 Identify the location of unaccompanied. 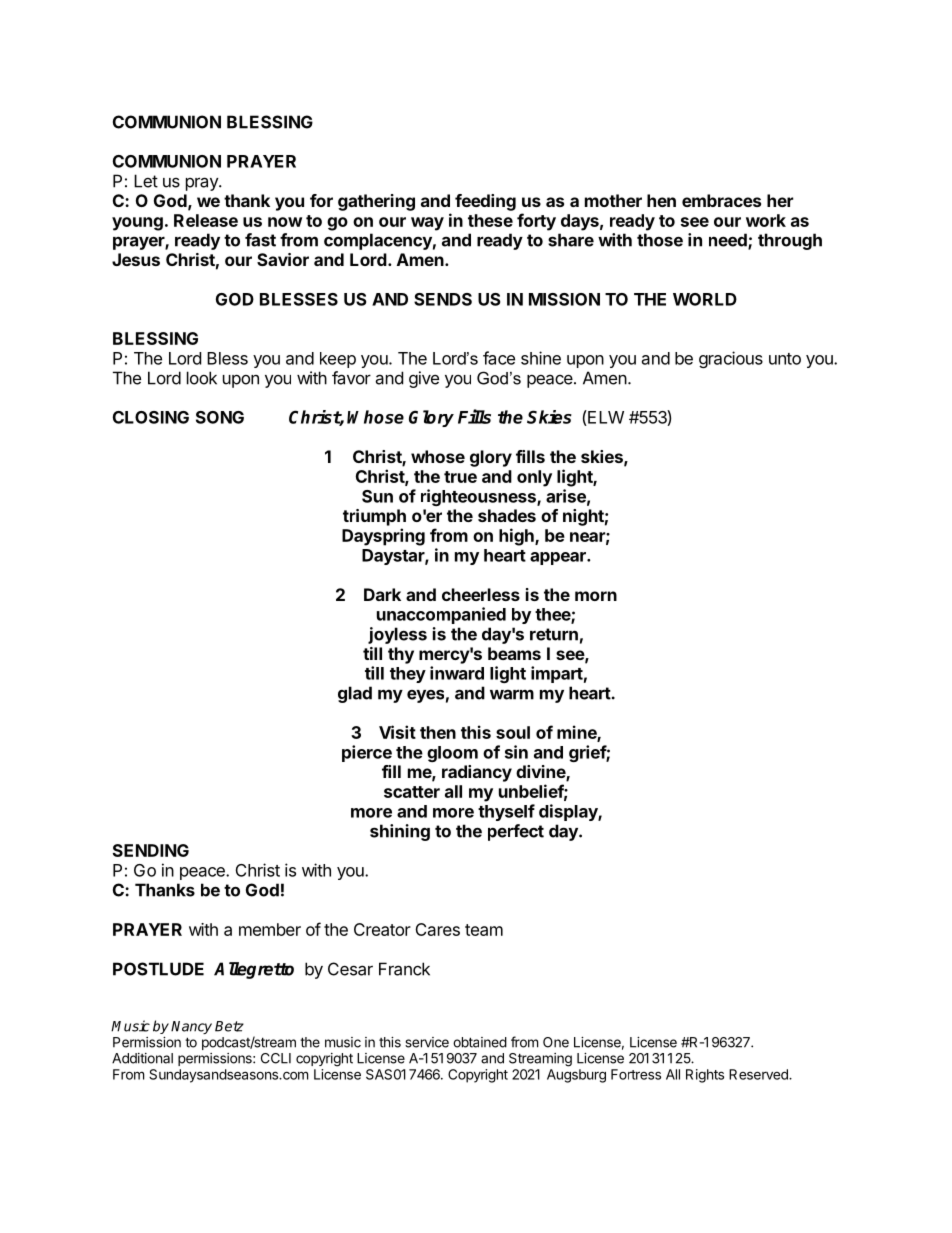
(441, 615).
